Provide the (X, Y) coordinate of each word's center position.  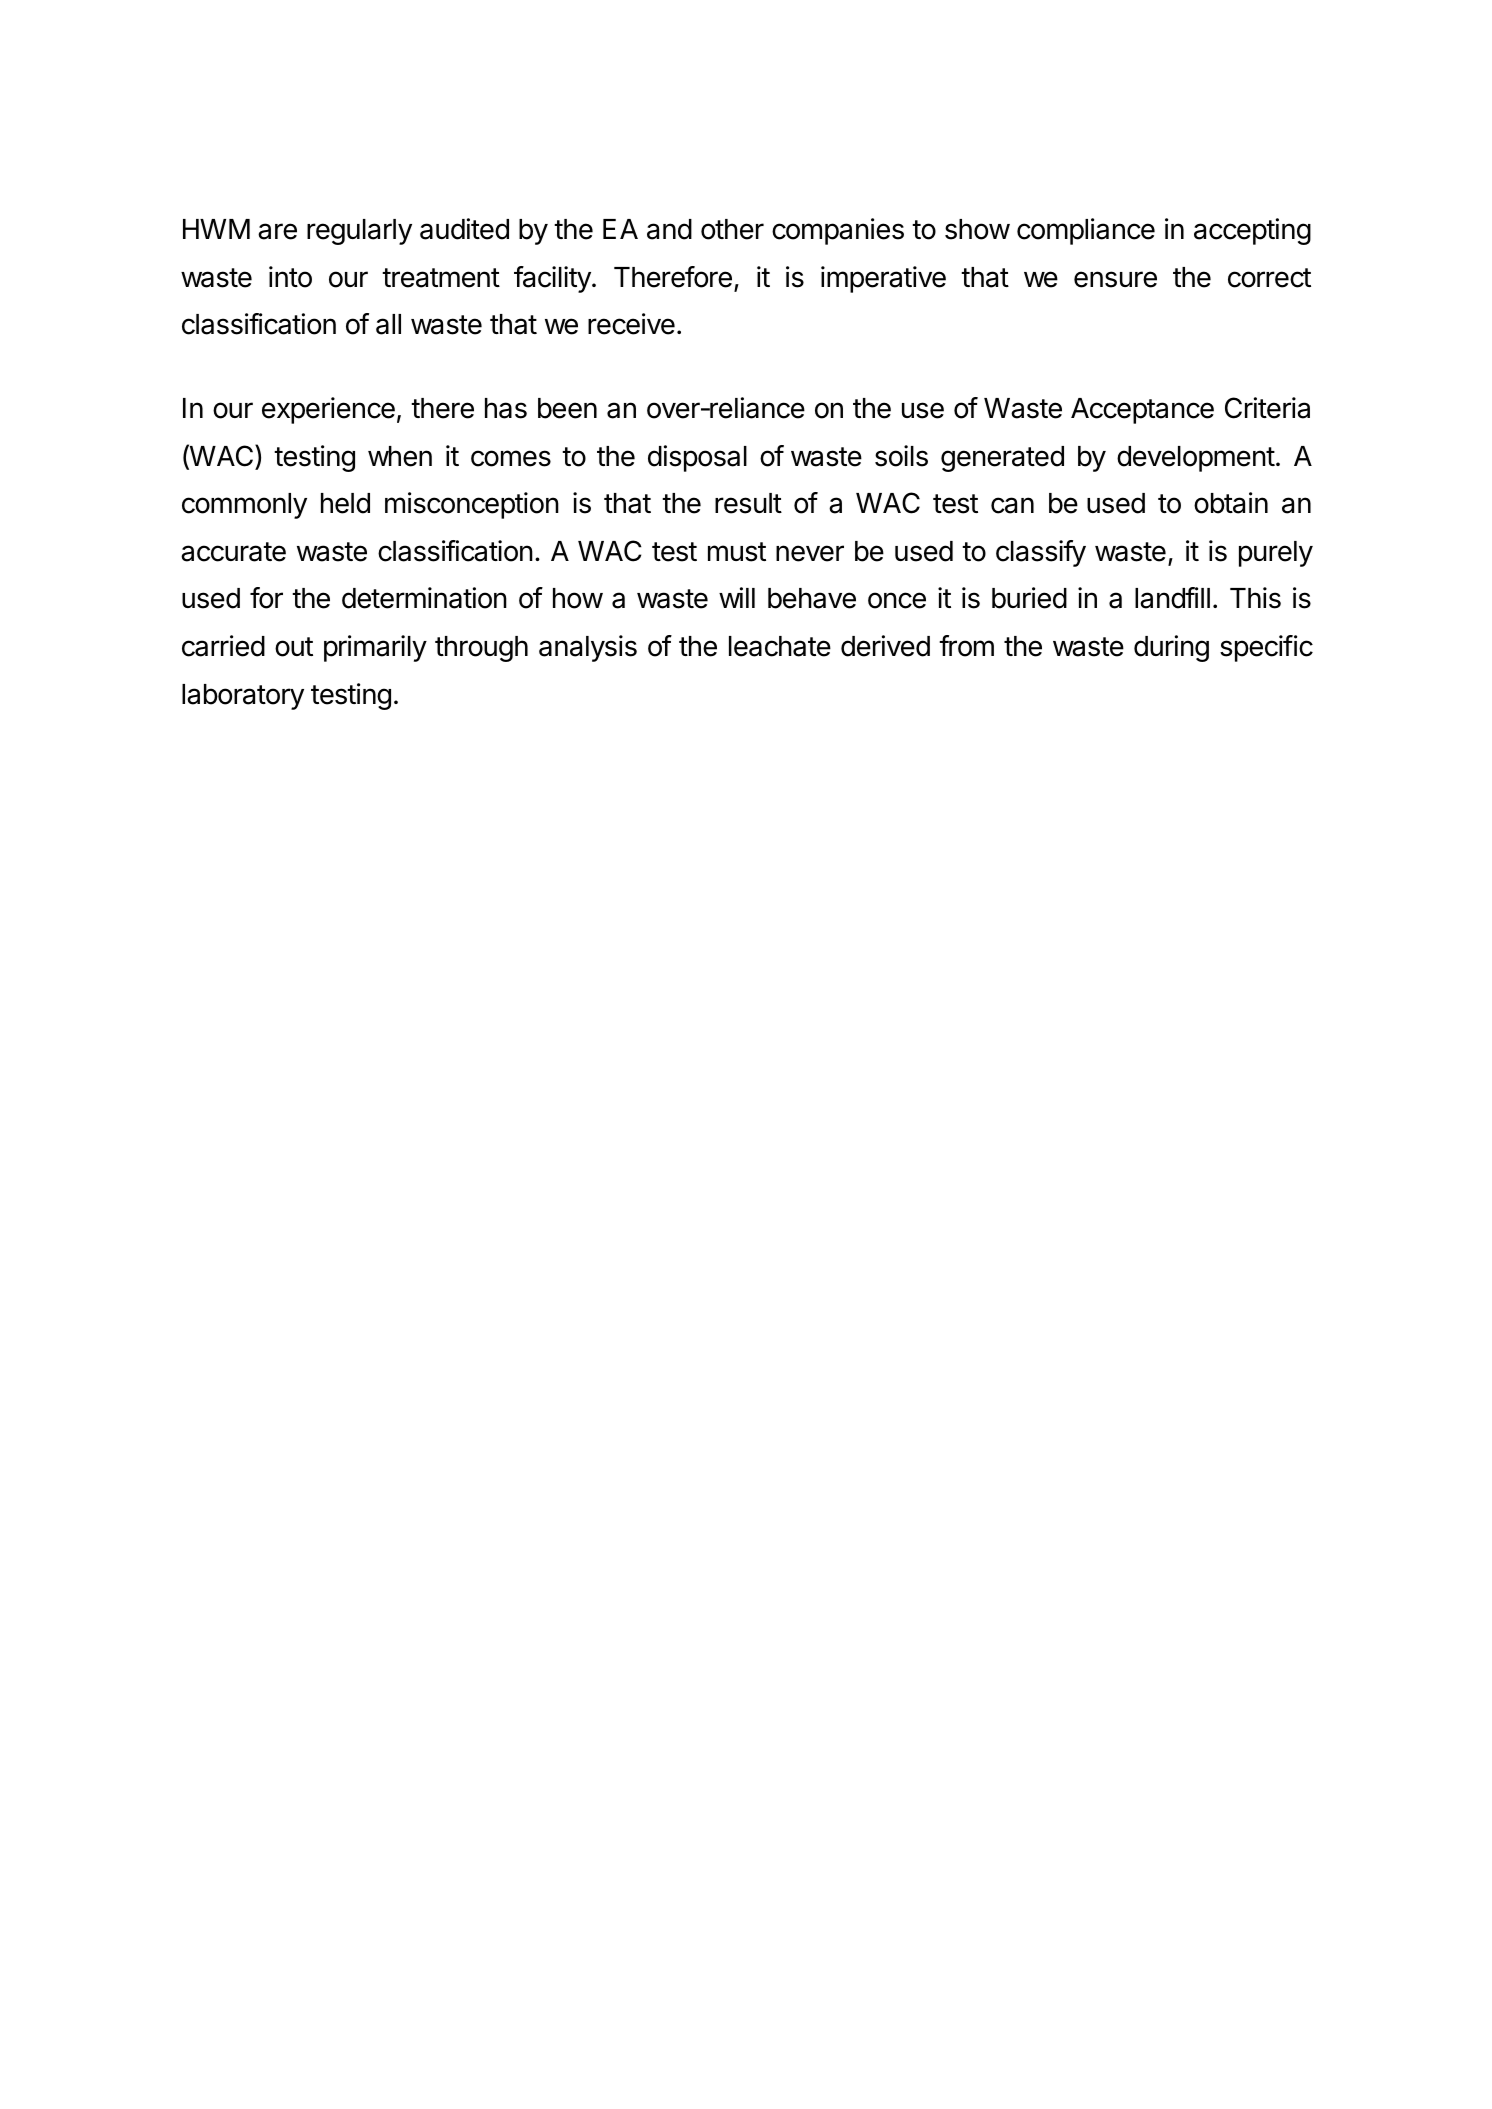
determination (424, 598)
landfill (1172, 598)
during (1171, 648)
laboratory (243, 697)
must (737, 552)
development (1196, 459)
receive (631, 324)
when (400, 456)
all (388, 324)
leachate (780, 646)
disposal (697, 458)
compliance (1086, 231)
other (732, 229)
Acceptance (1142, 411)
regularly (359, 232)
